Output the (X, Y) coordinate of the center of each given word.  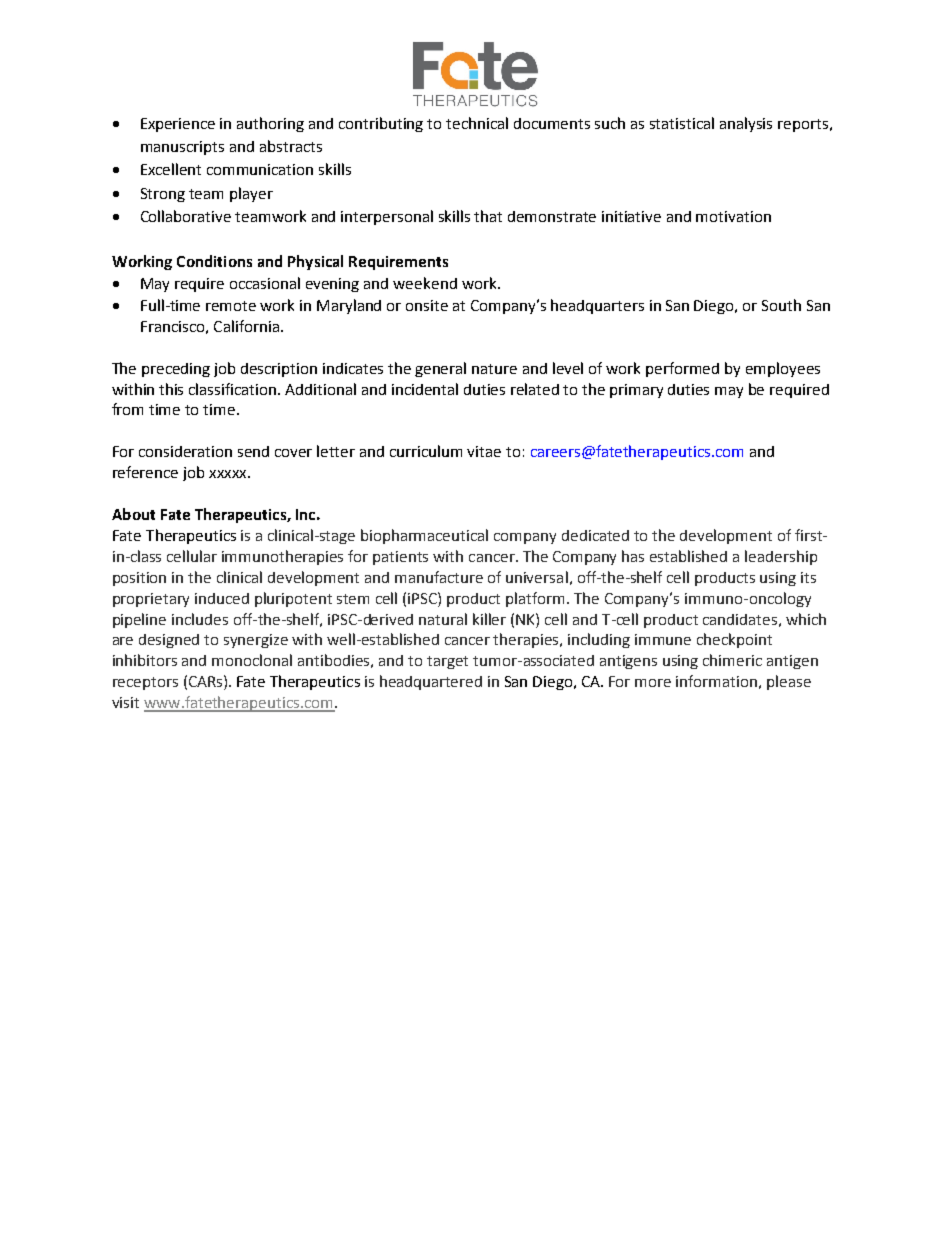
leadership (781, 557)
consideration (185, 451)
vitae (484, 451)
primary (636, 391)
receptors (145, 683)
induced (222, 598)
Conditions (214, 261)
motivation (733, 216)
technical (477, 123)
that (488, 216)
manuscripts (182, 148)
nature (494, 369)
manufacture (439, 577)
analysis (746, 124)
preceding (176, 370)
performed (682, 369)
